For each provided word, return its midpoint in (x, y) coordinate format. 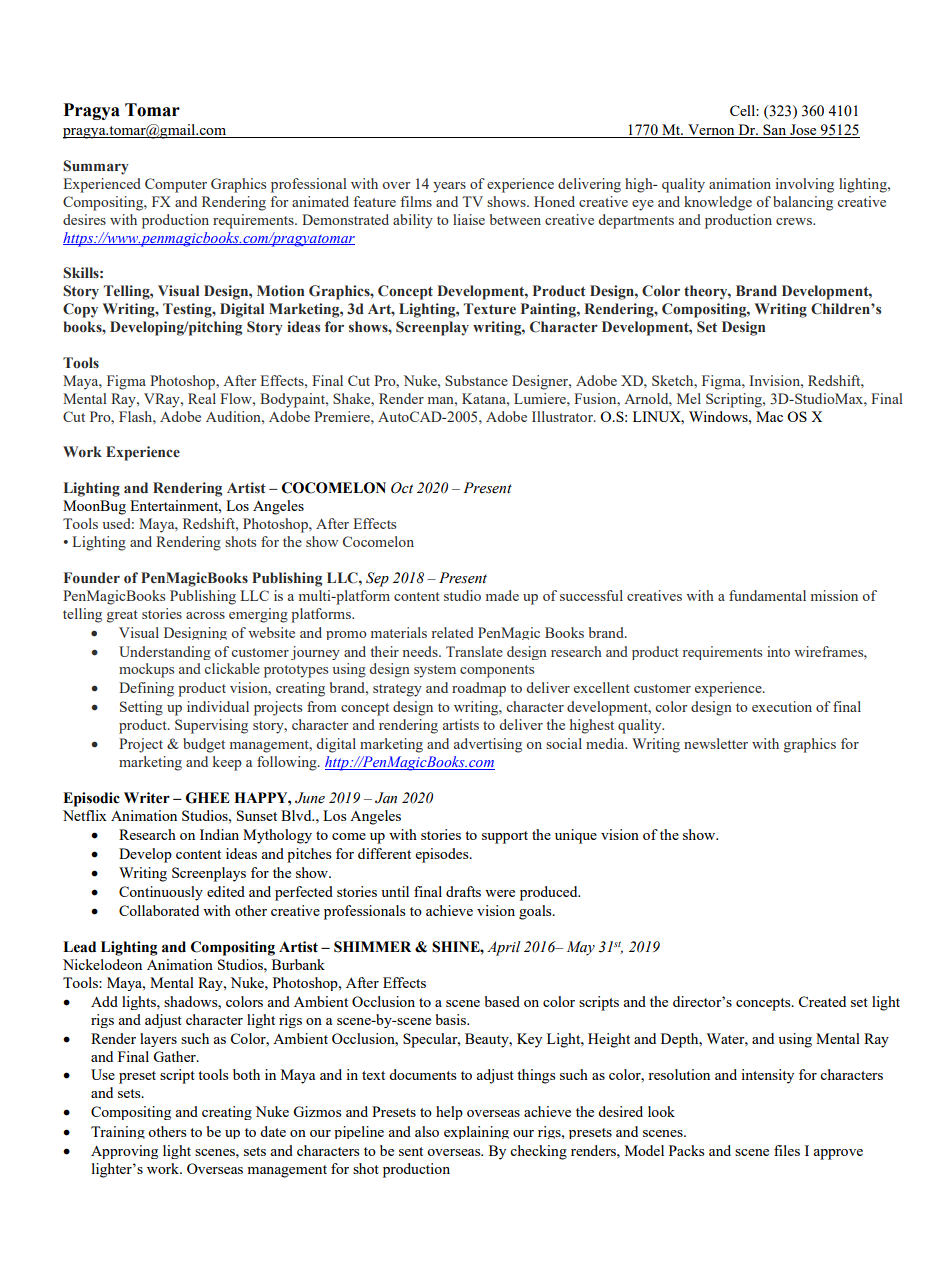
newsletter (716, 743)
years (449, 187)
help (449, 1113)
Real (202, 398)
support (505, 837)
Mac (769, 416)
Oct (402, 488)
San (775, 131)
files (787, 1150)
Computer (176, 185)
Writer (147, 798)
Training (118, 1132)
